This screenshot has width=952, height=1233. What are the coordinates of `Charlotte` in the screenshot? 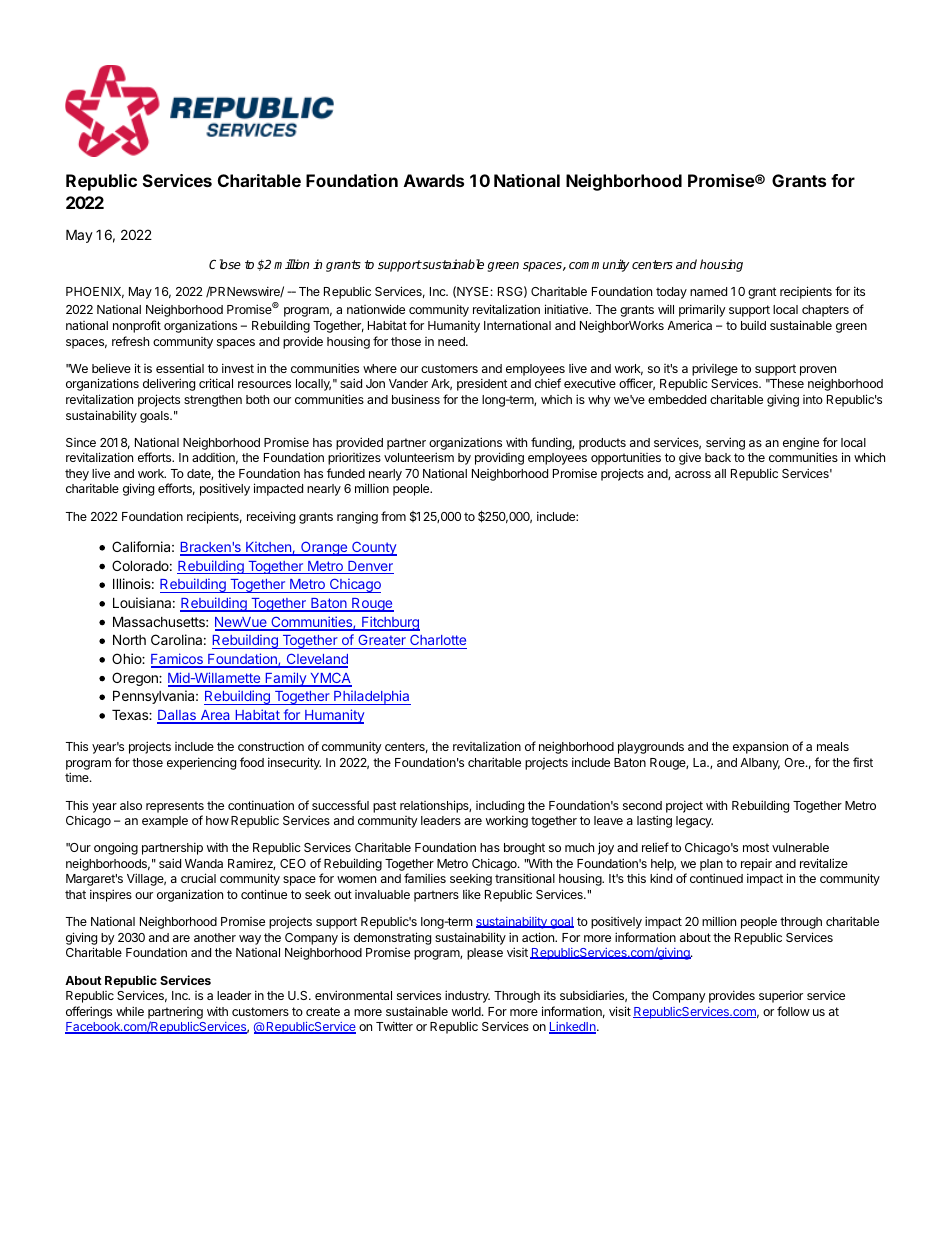 It's located at (438, 640).
